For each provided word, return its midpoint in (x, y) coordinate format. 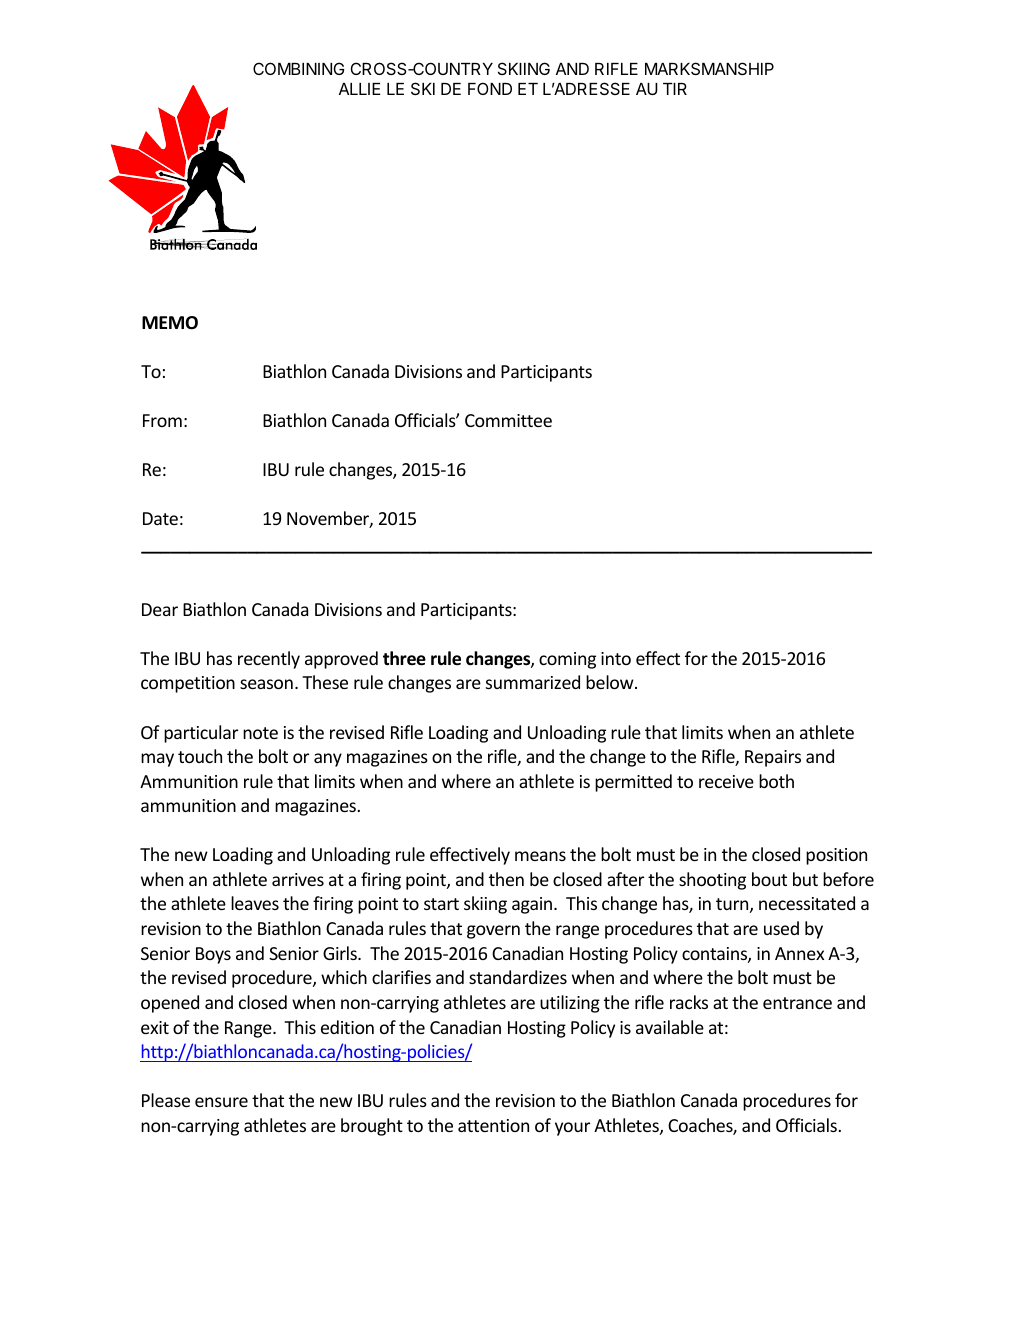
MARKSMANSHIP (709, 68)
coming (567, 660)
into (616, 658)
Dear (160, 609)
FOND (490, 88)
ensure (221, 1102)
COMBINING (298, 68)
